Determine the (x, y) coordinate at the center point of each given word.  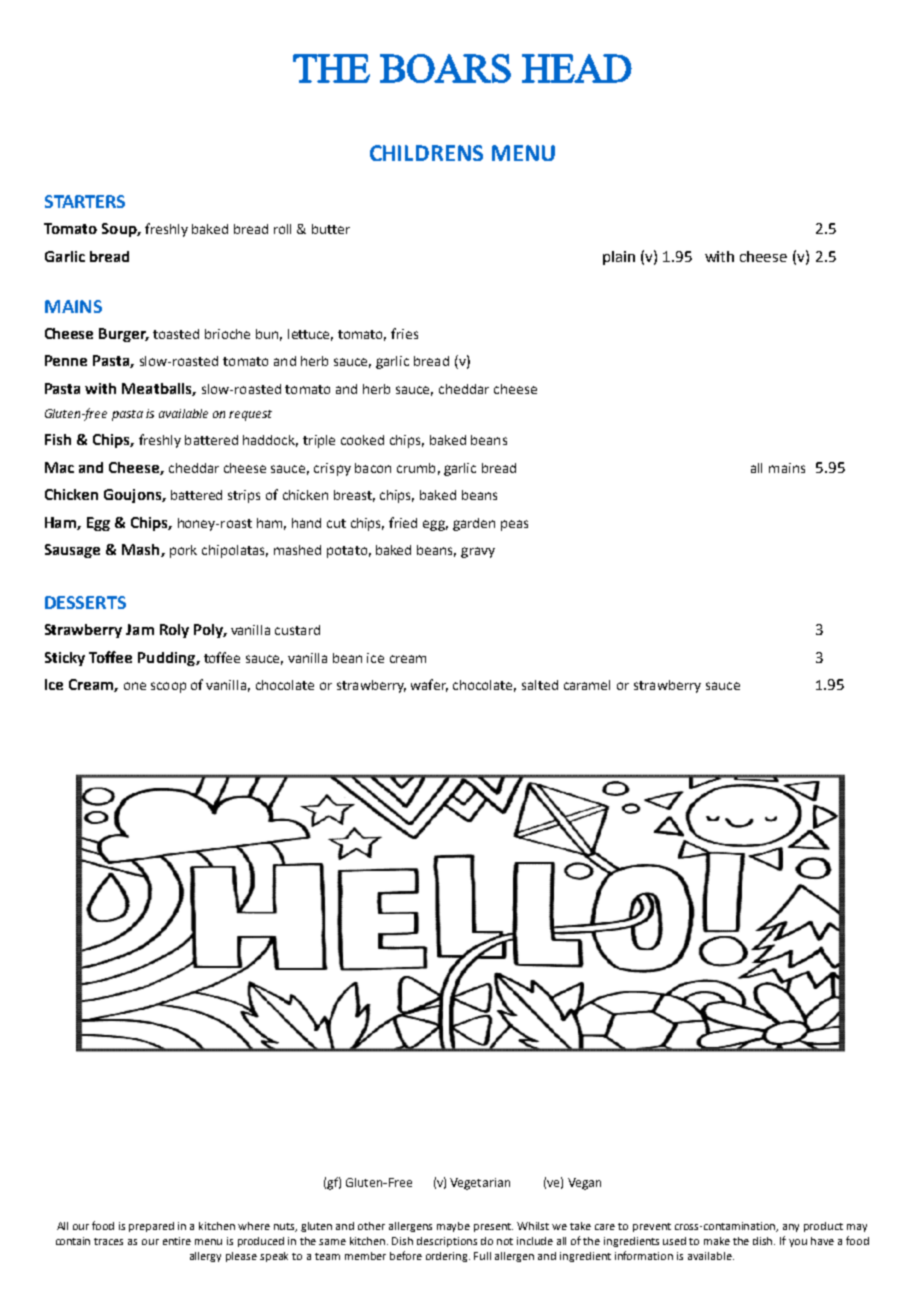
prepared (151, 1227)
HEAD (577, 68)
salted (540, 685)
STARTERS (85, 201)
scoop (168, 687)
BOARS (445, 68)
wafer (429, 685)
